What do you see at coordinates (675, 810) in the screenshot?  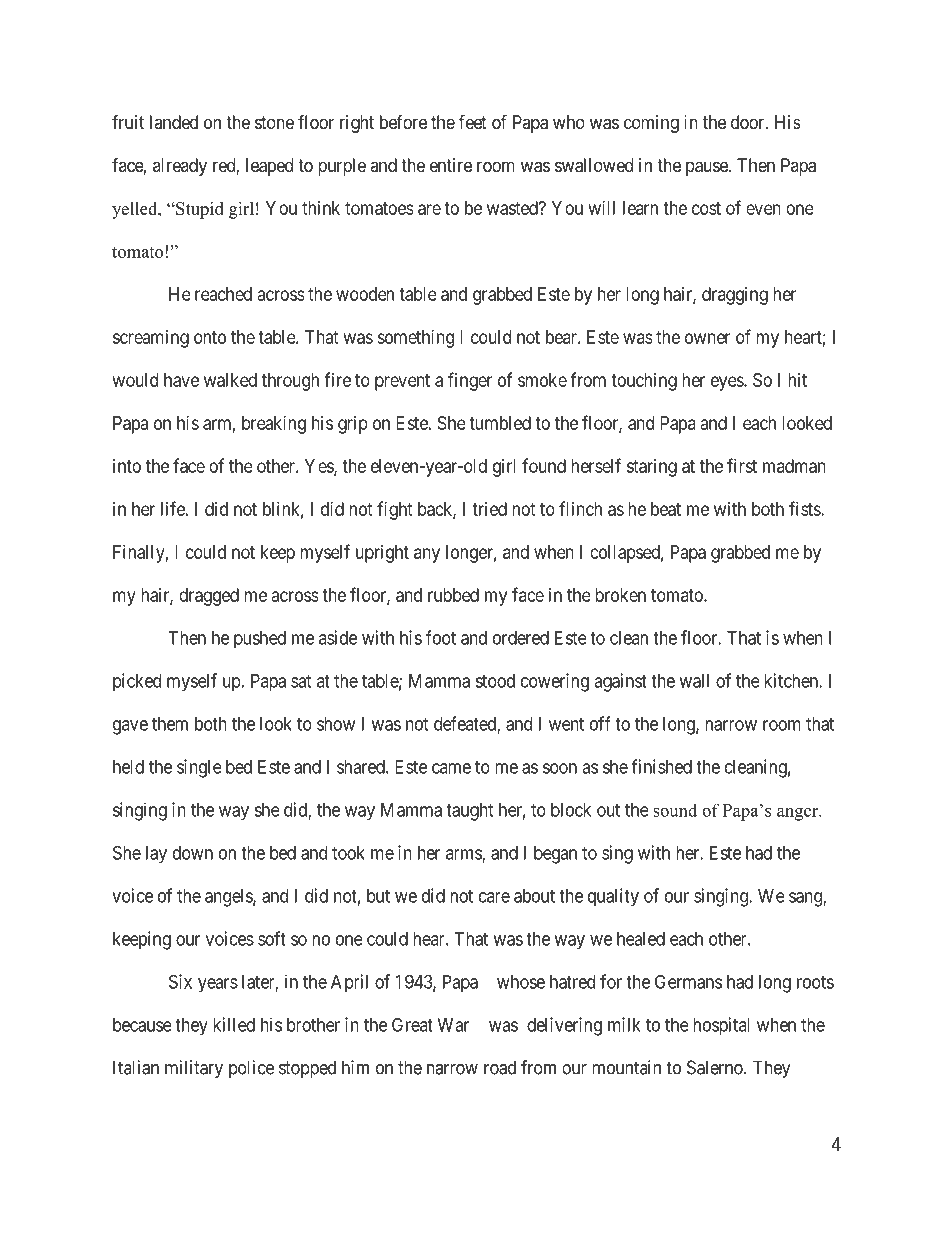 I see `sound` at bounding box center [675, 810].
